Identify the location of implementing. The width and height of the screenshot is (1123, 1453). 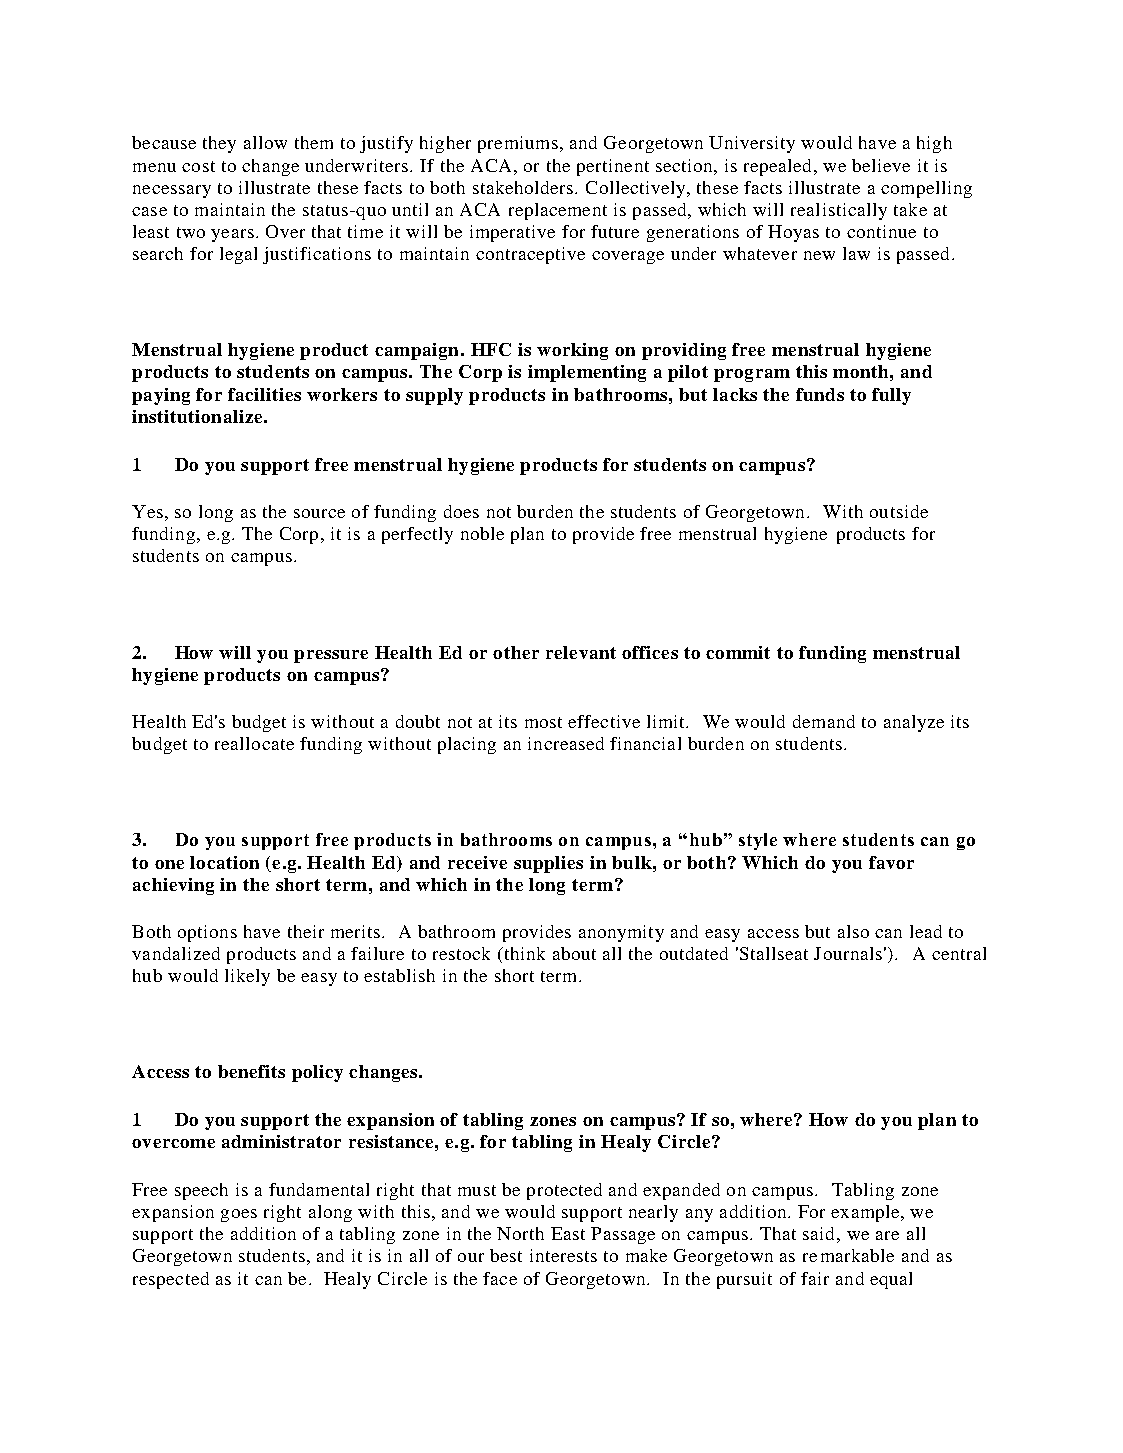
(587, 373).
